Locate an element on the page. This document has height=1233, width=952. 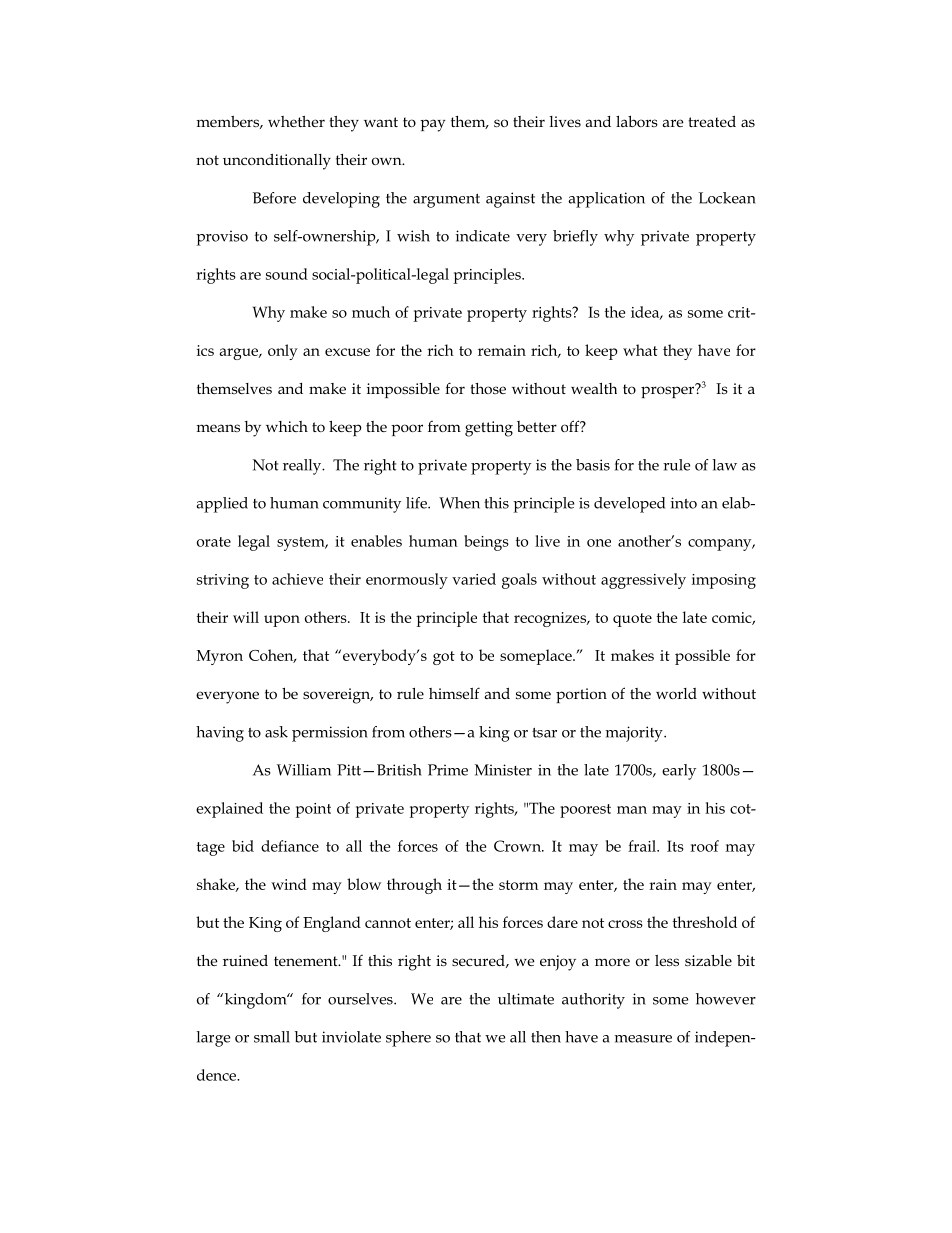
unconditionally is located at coordinates (277, 161).
